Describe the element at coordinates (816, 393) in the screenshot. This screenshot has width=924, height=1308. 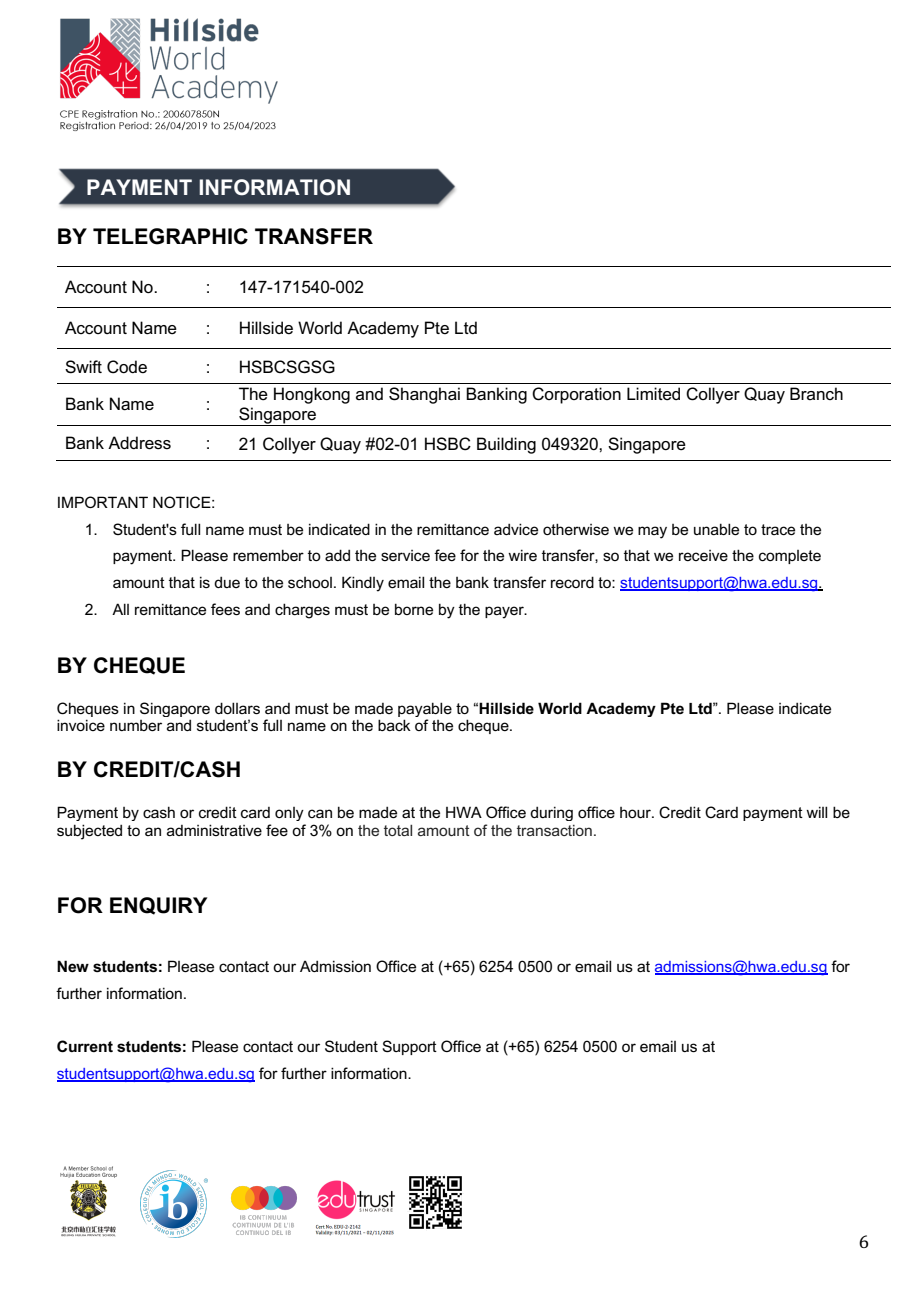
I see `Branch` at that location.
